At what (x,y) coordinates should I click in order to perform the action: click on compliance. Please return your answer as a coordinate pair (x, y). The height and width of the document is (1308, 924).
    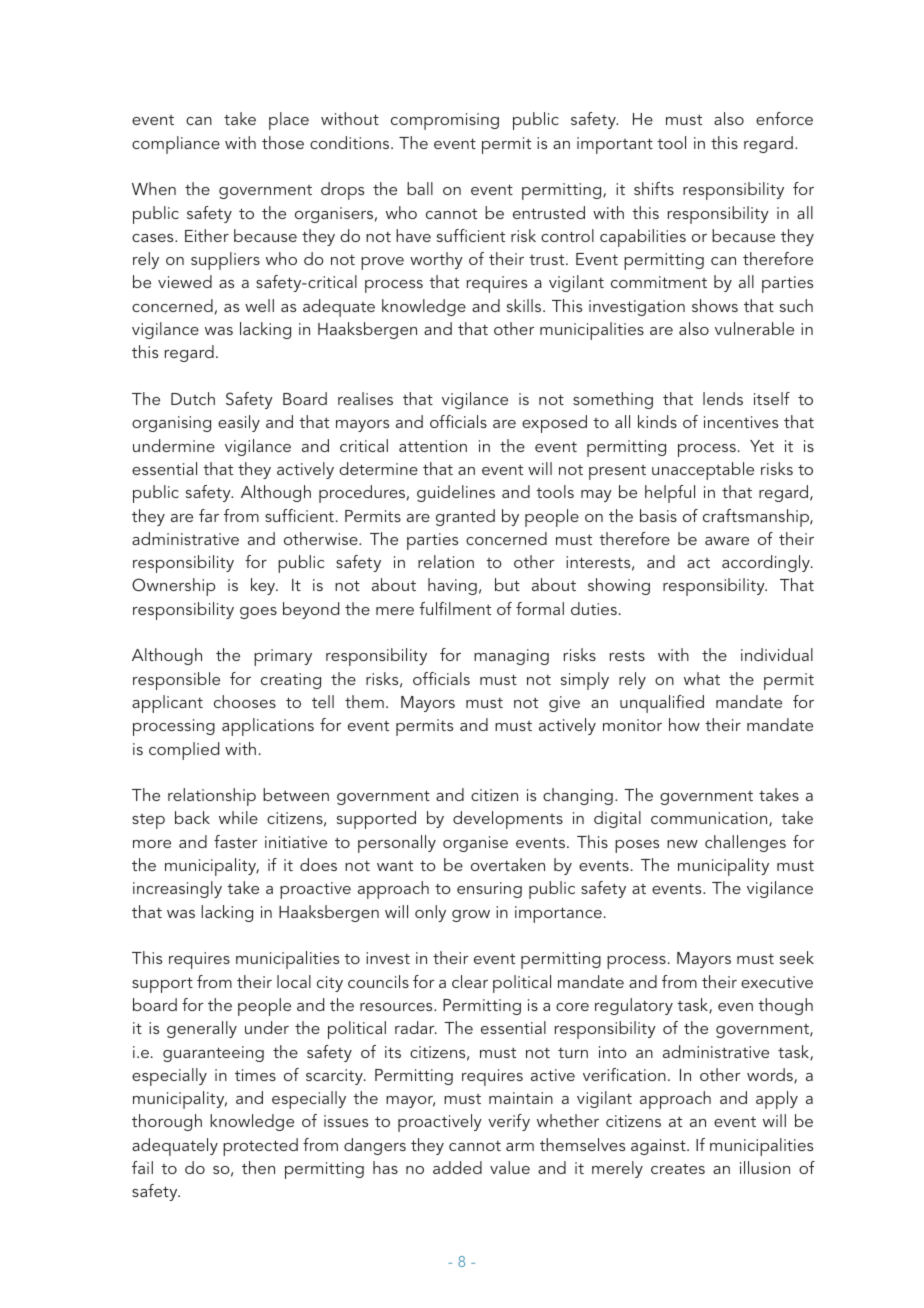
    Looking at the image, I should click on (176, 145).
